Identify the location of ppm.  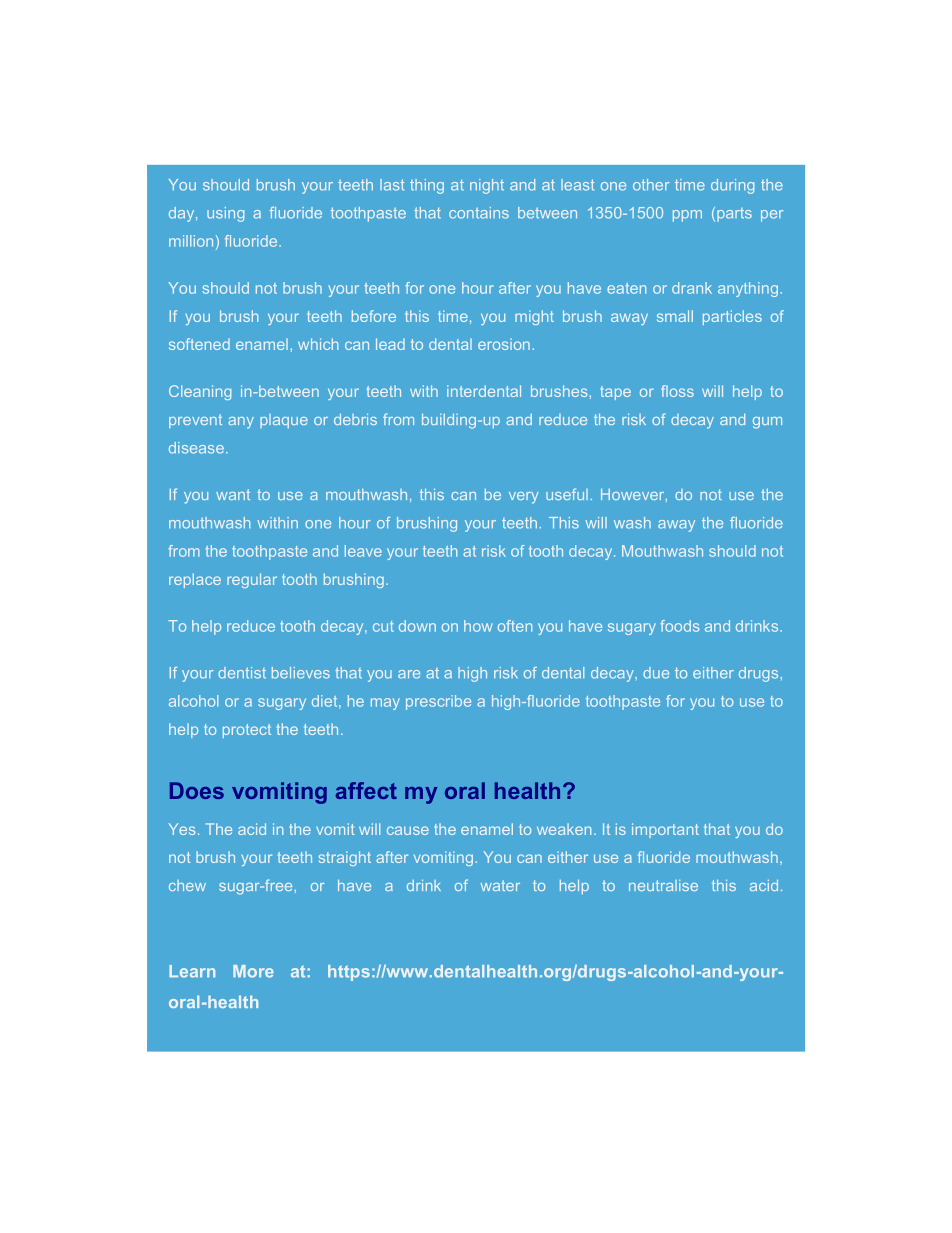
(687, 216).
